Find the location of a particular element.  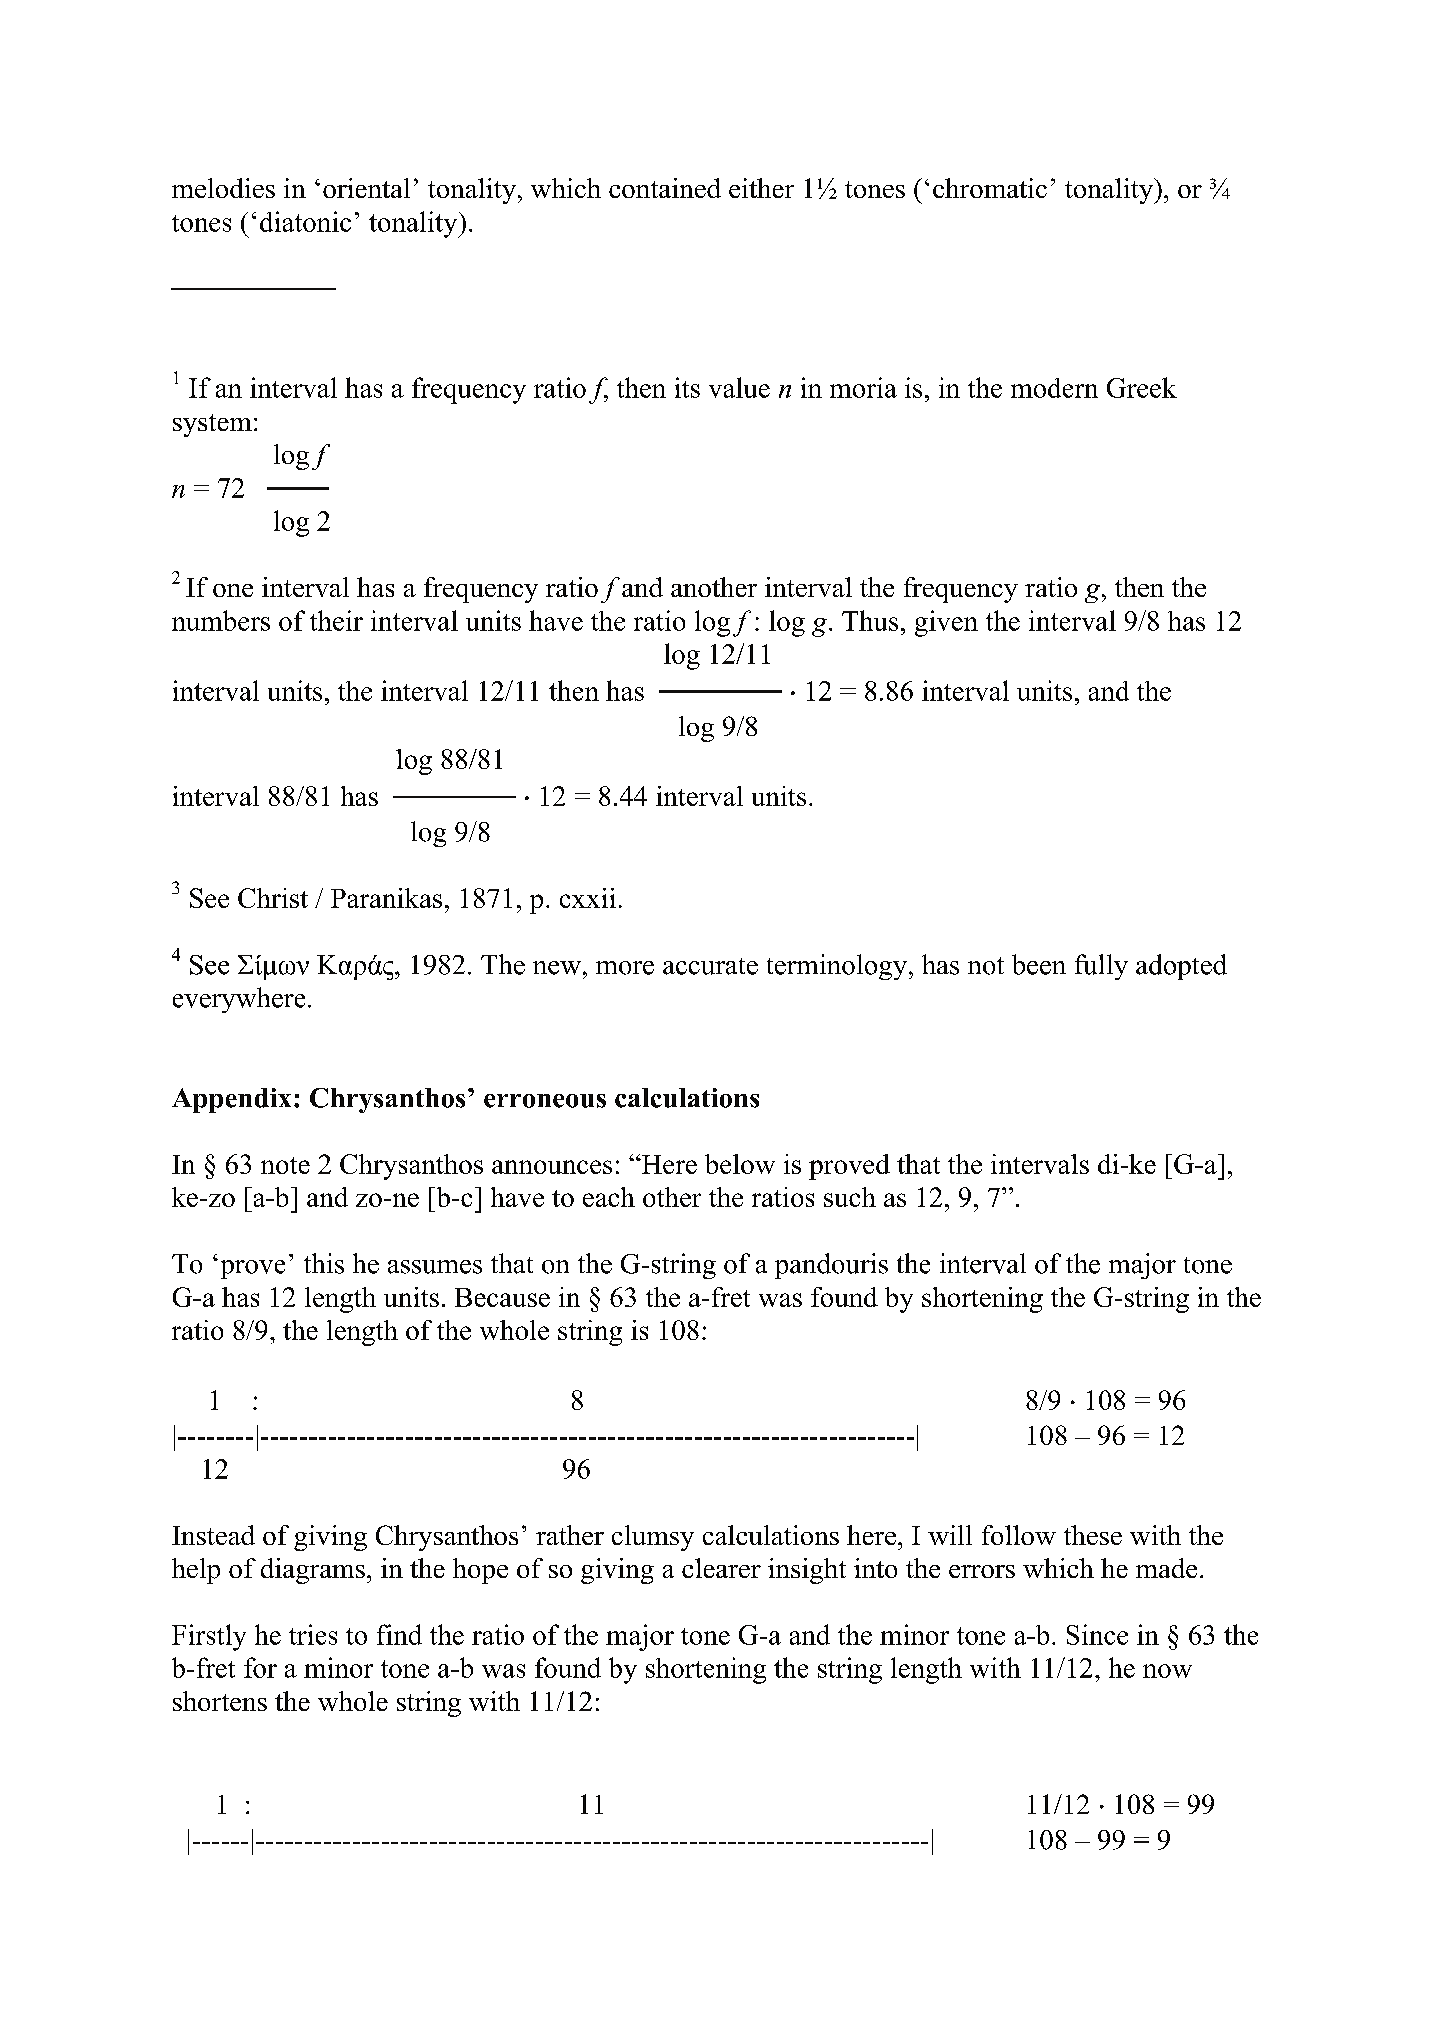

given is located at coordinates (946, 623).
